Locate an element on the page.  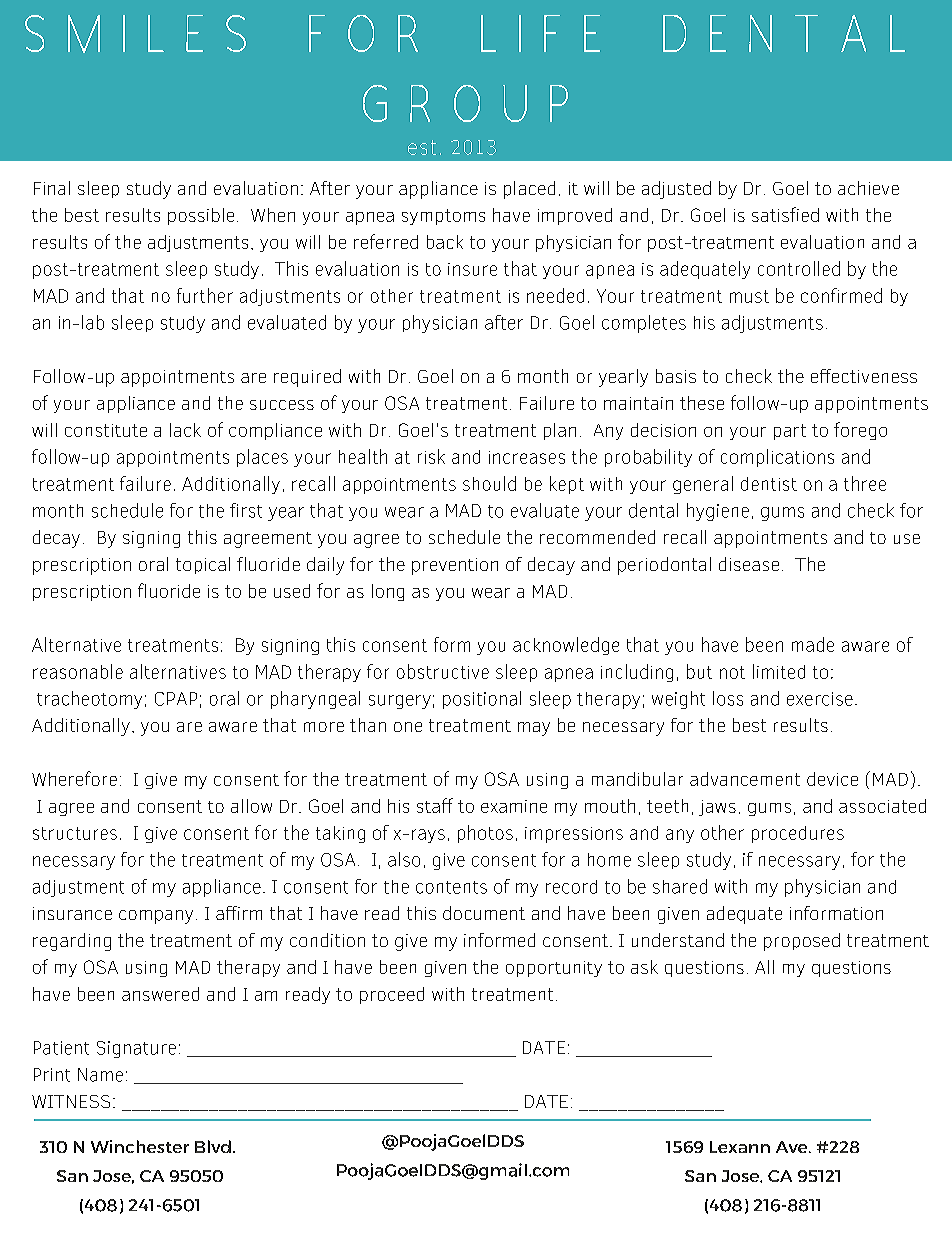
first is located at coordinates (246, 510).
